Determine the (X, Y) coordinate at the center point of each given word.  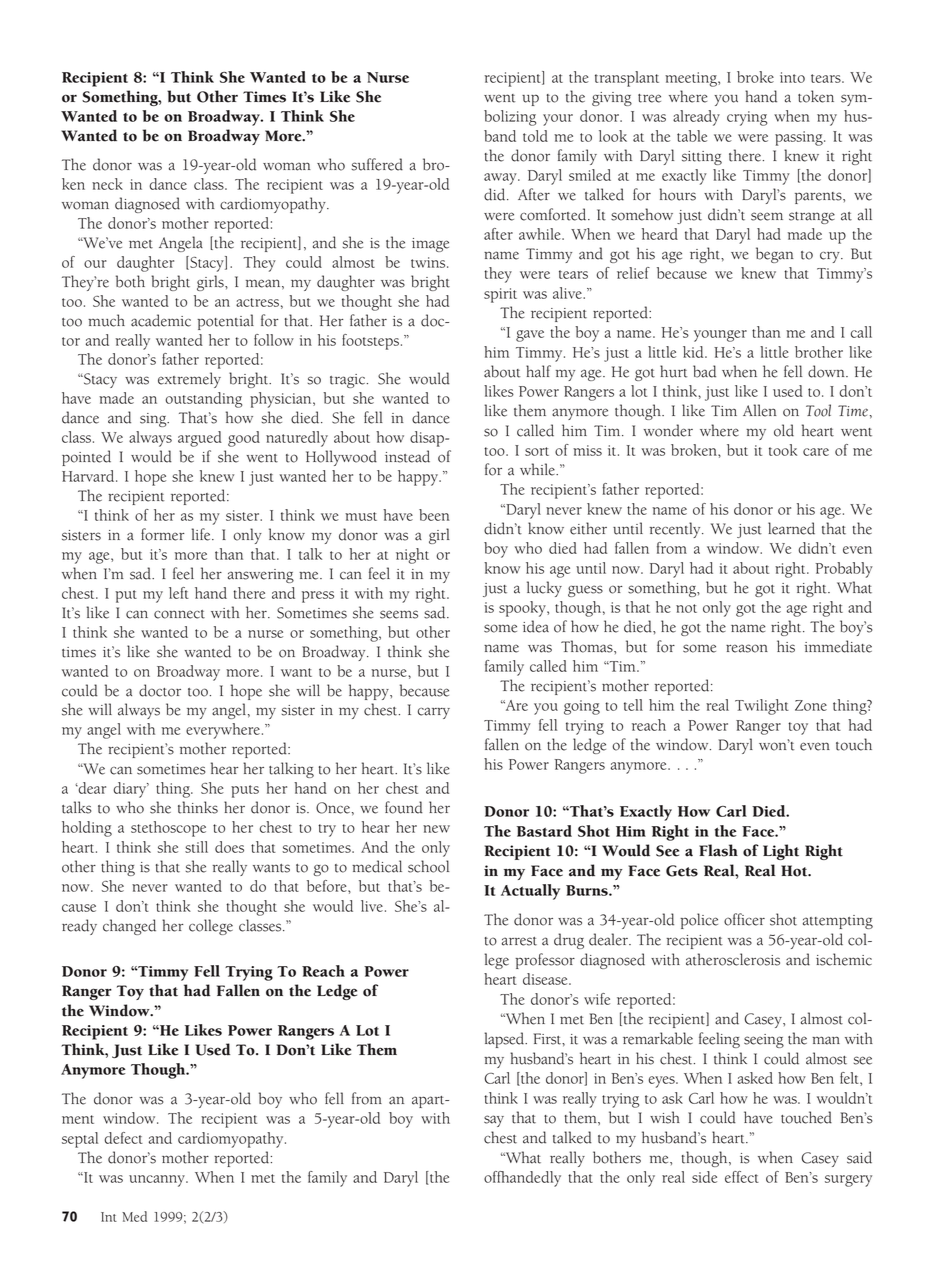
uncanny (158, 1181)
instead (407, 456)
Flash (718, 850)
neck (107, 184)
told (535, 136)
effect (742, 1177)
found (404, 807)
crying (747, 118)
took (783, 450)
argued (200, 439)
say (494, 1121)
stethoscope (168, 829)
